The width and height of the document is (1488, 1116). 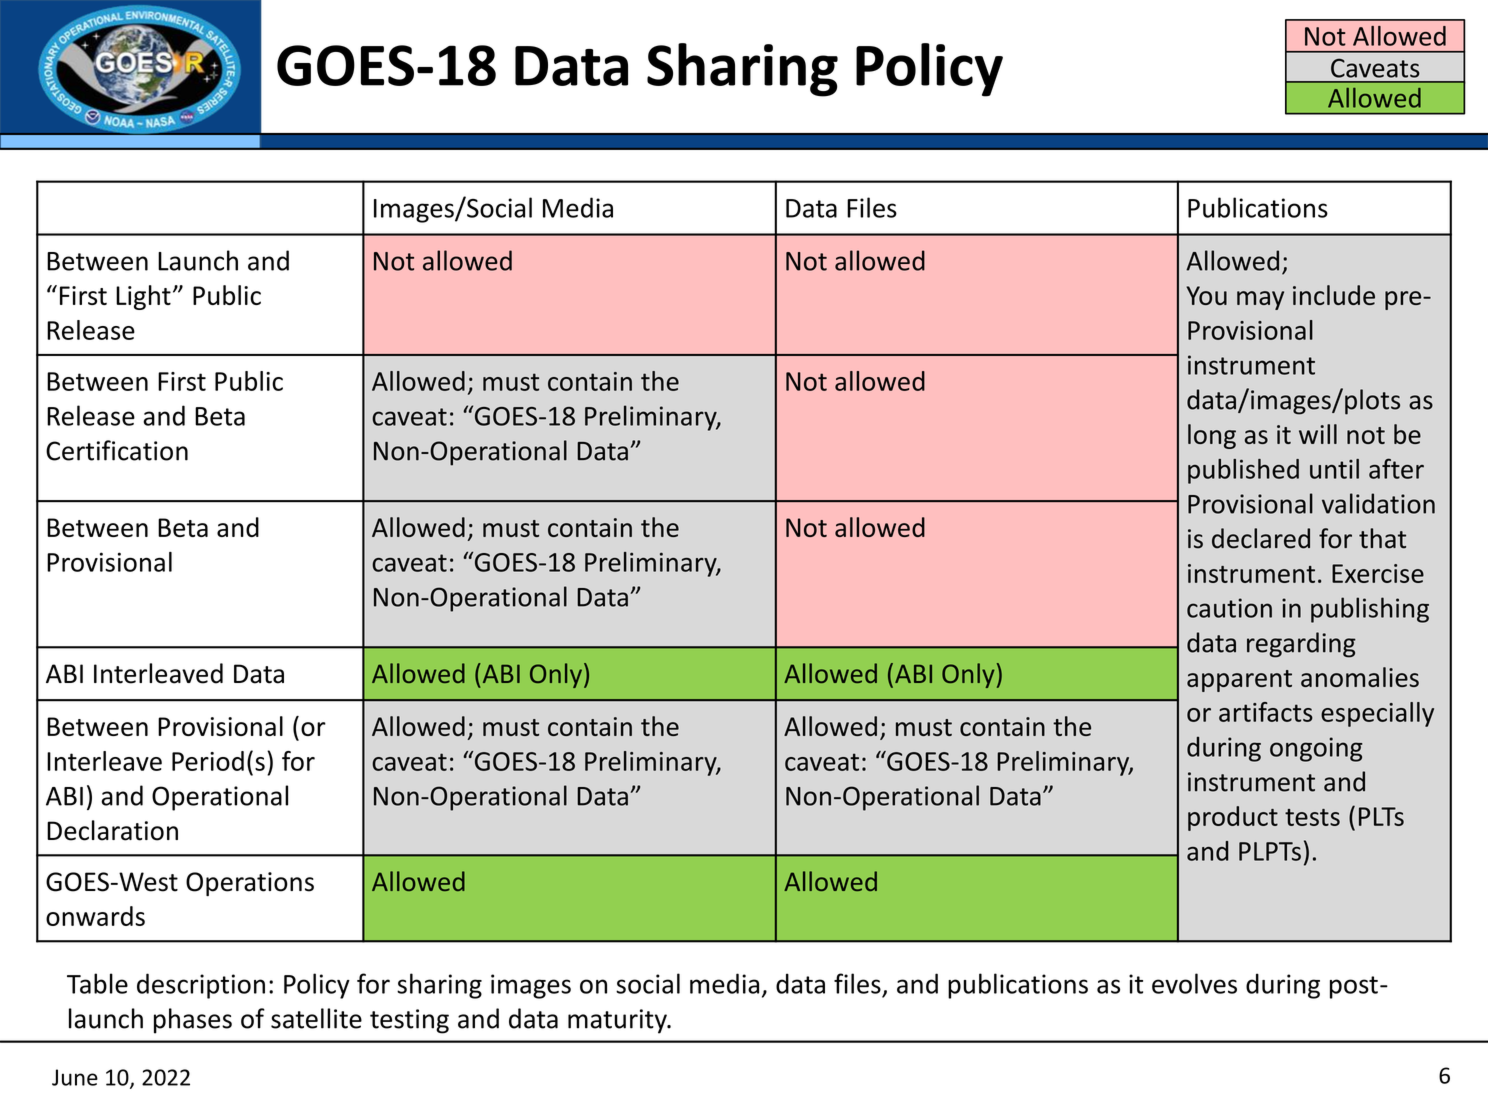 What do you see at coordinates (1239, 681) in the document?
I see `apparent` at bounding box center [1239, 681].
